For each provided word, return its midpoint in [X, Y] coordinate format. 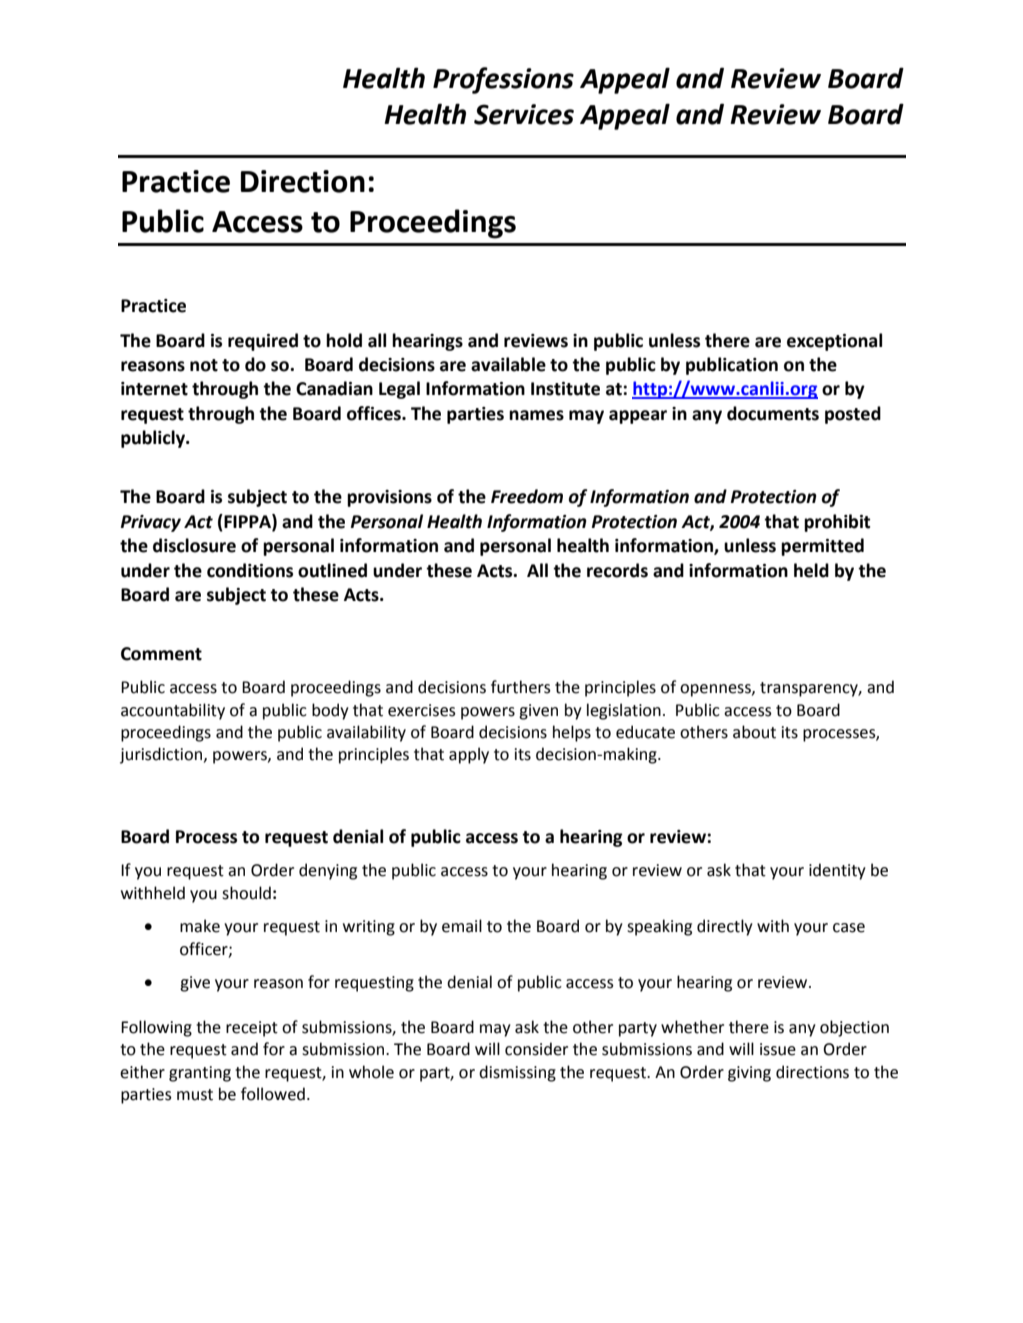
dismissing [517, 1073]
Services [524, 114]
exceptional [834, 342]
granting [200, 1074]
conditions [250, 570]
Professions [503, 80]
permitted [822, 547]
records [617, 570]
